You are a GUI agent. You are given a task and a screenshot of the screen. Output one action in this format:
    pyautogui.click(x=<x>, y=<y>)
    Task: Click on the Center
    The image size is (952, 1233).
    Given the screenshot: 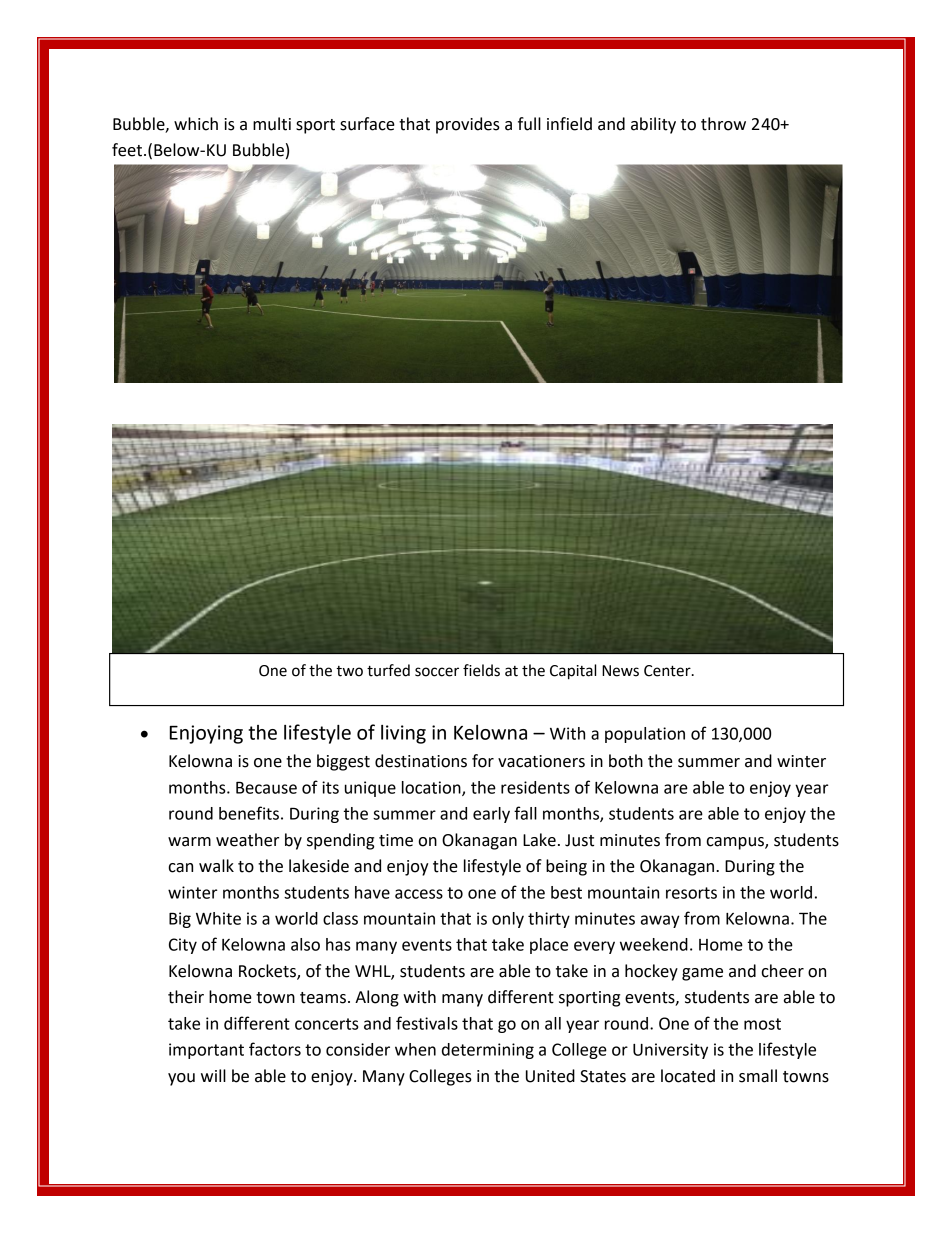 What is the action you would take?
    pyautogui.click(x=668, y=671)
